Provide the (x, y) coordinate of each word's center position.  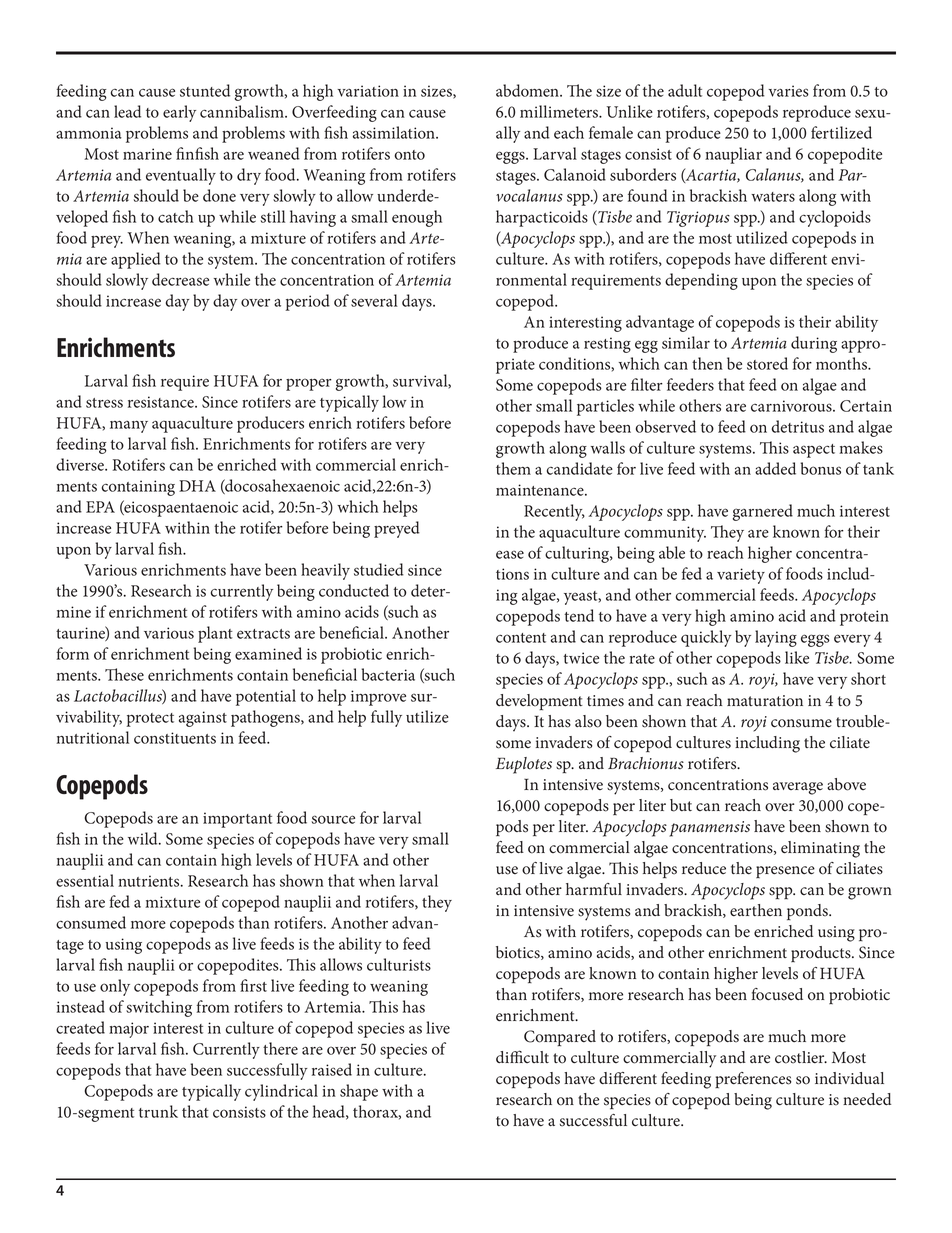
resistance (162, 402)
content (521, 638)
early (179, 113)
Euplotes (524, 765)
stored (767, 363)
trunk (158, 1111)
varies (788, 91)
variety (741, 576)
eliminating (820, 849)
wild (144, 838)
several (374, 300)
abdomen (528, 90)
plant (215, 634)
